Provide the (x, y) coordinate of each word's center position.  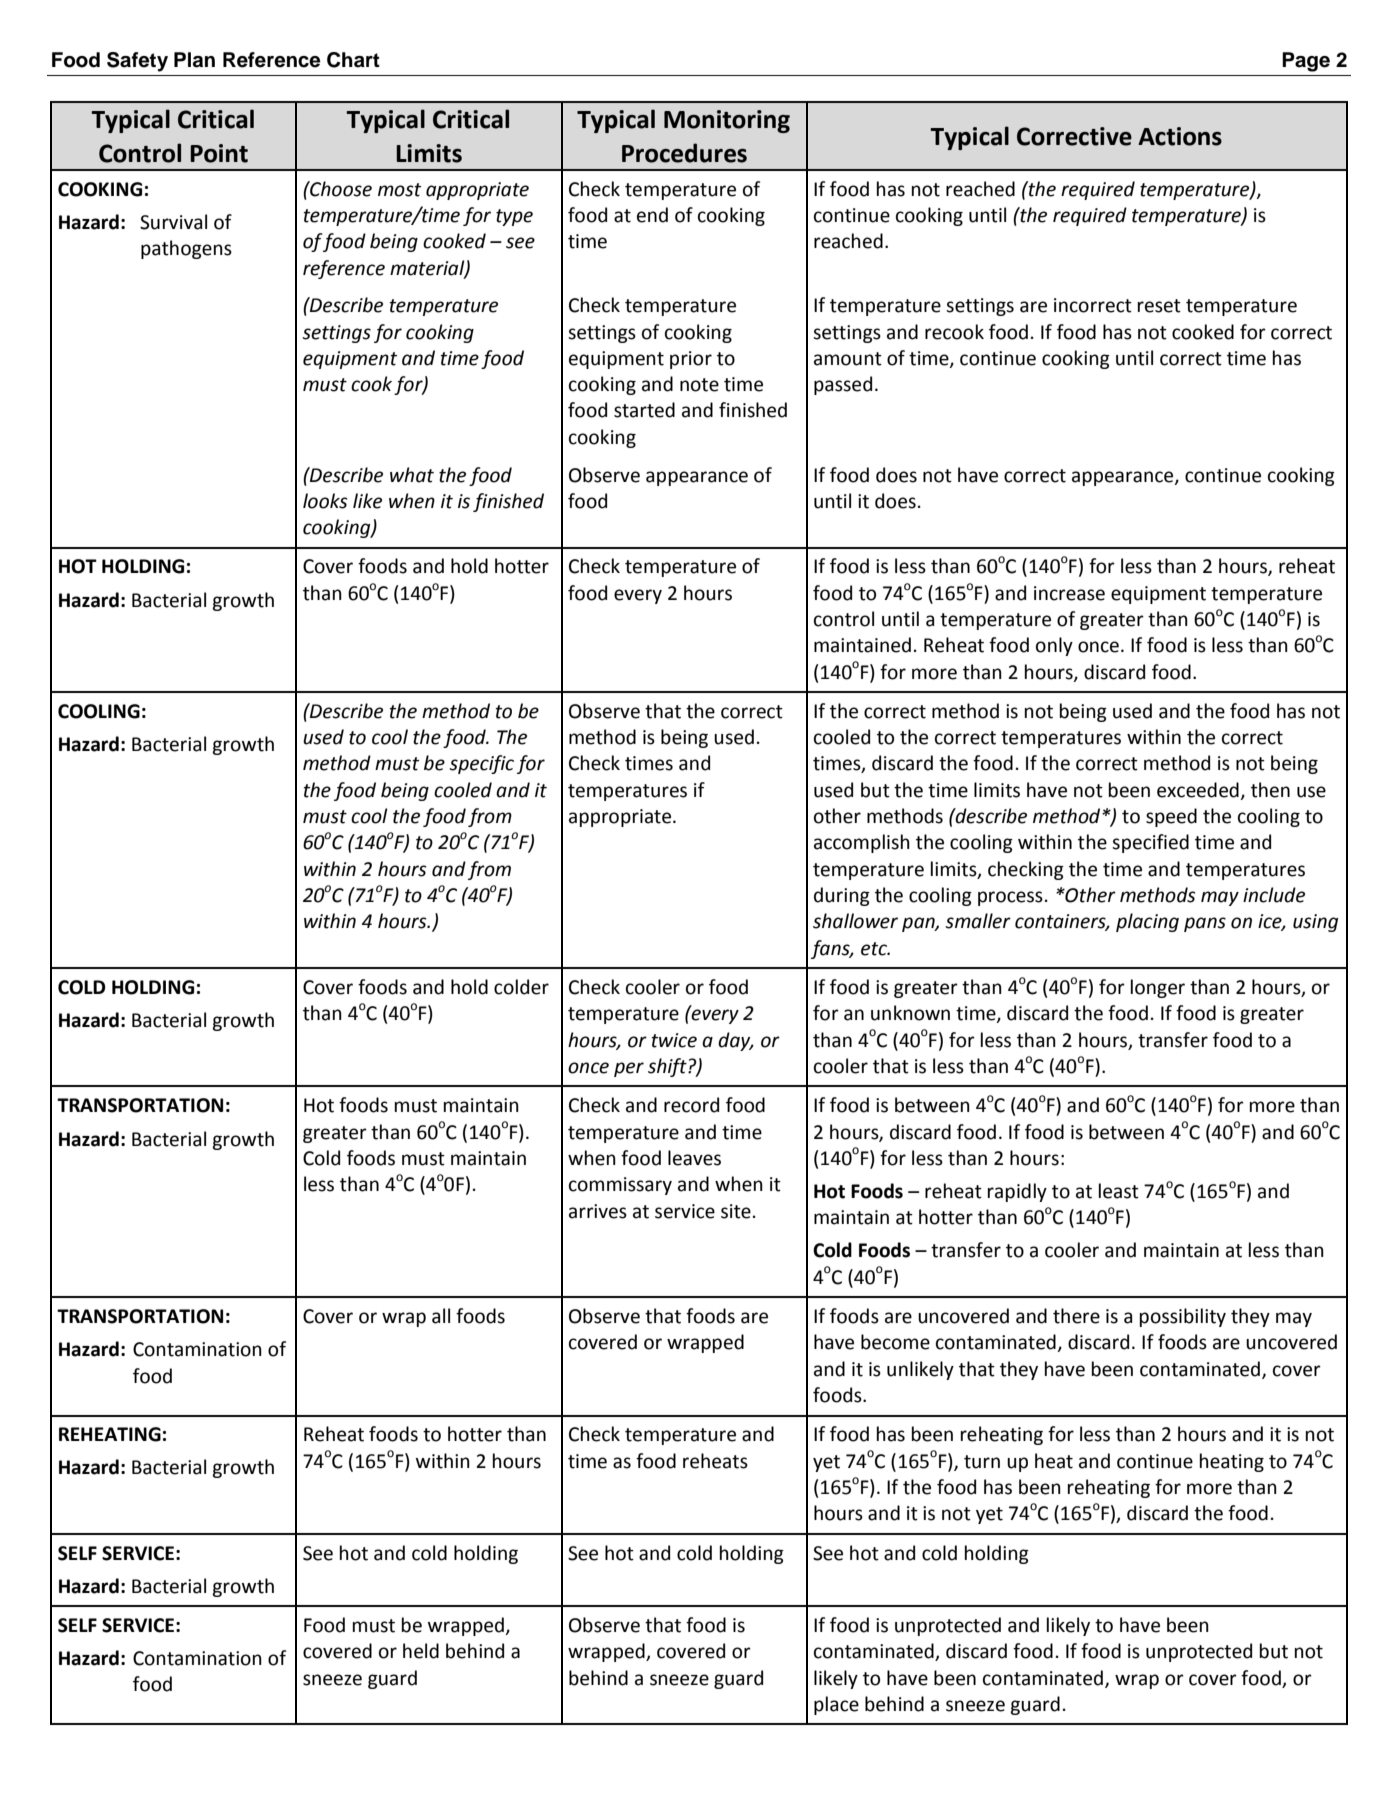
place (836, 1705)
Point (219, 153)
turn (982, 1462)
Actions (1180, 136)
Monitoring (727, 121)
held (421, 1651)
